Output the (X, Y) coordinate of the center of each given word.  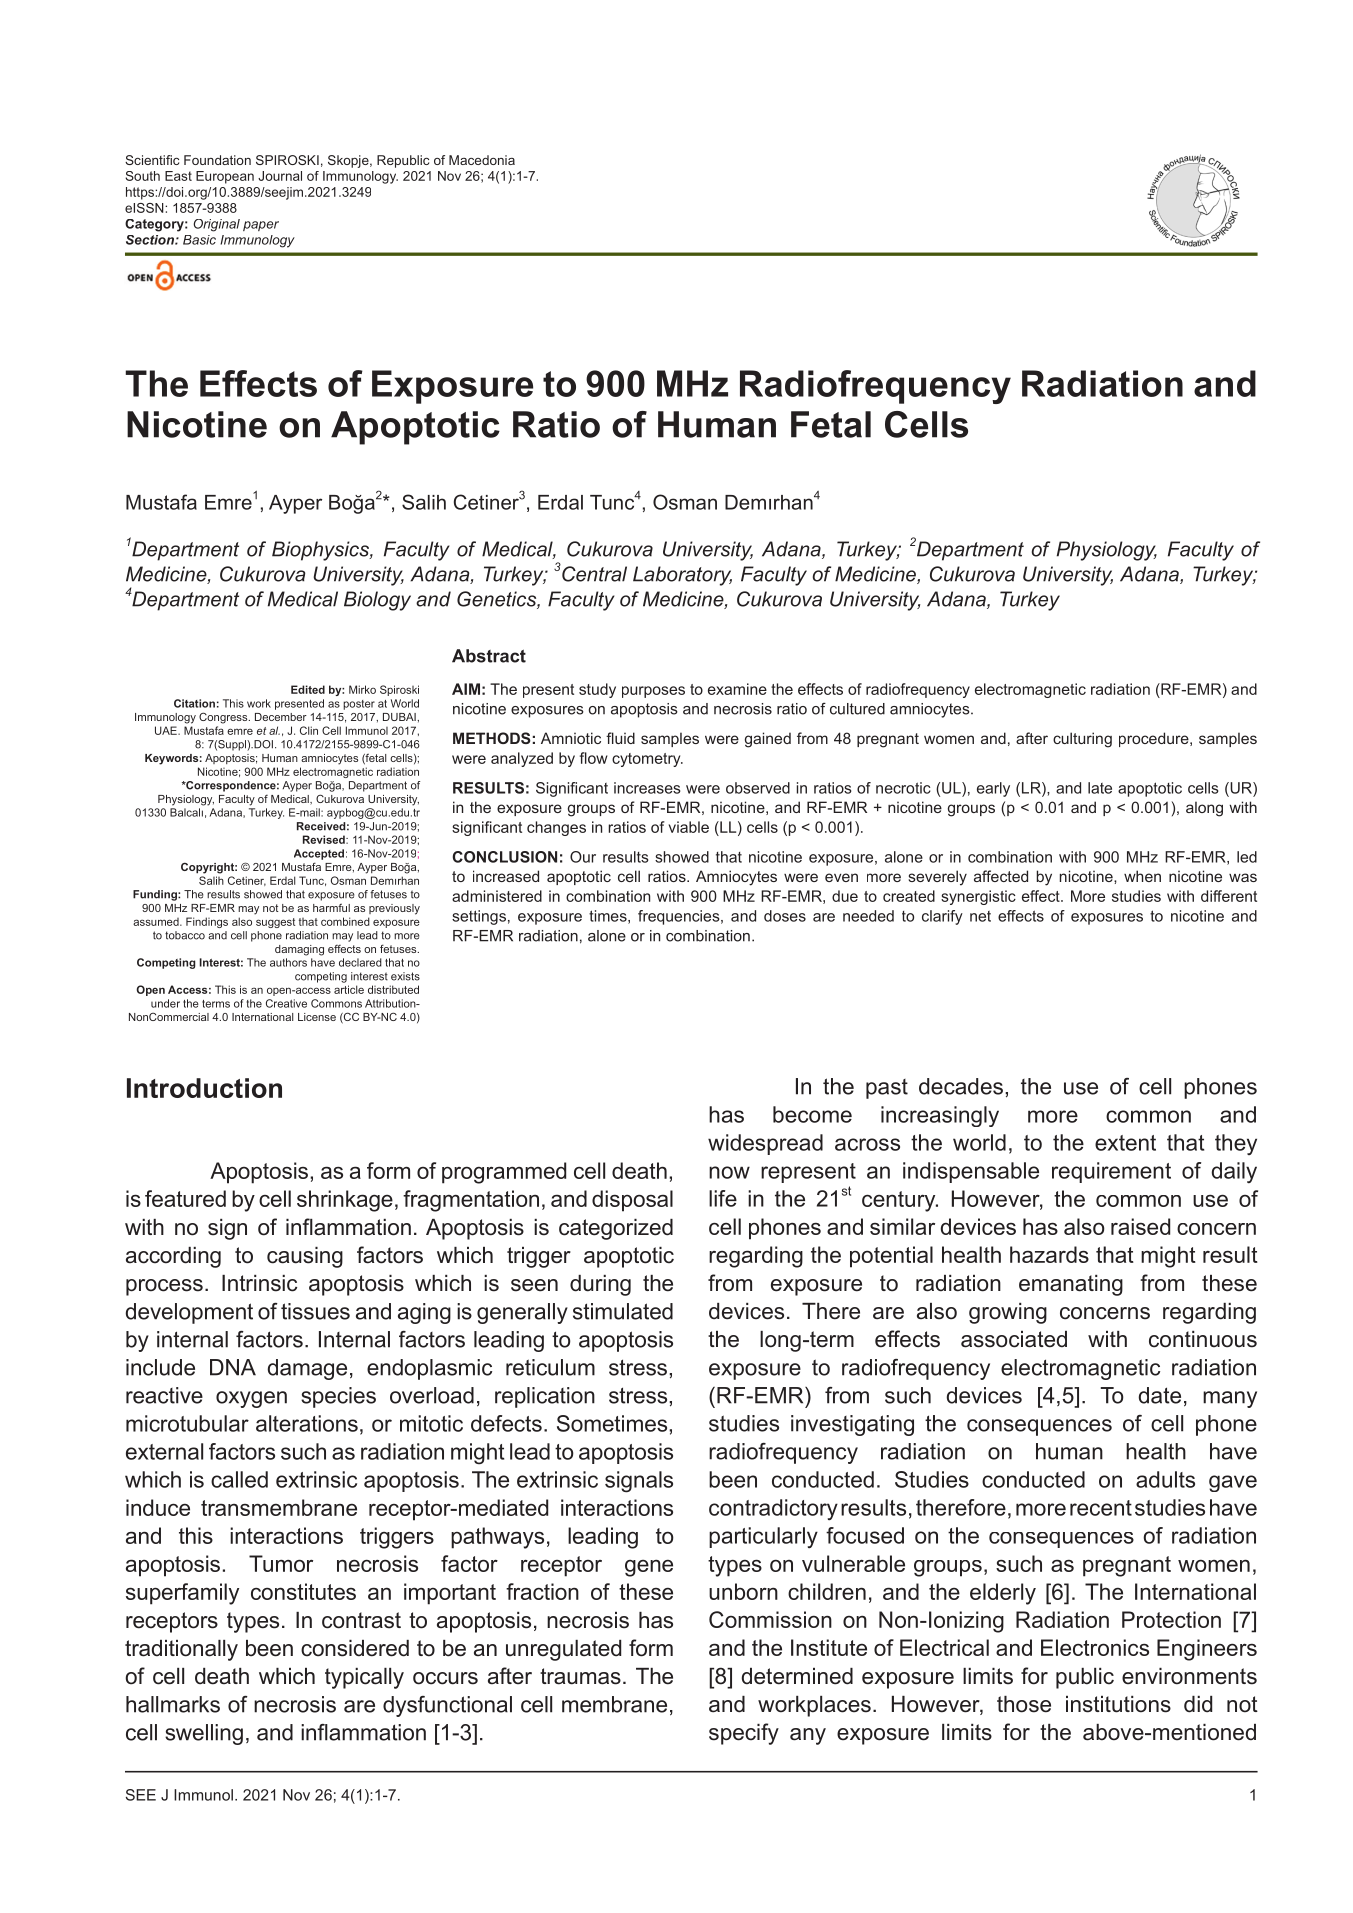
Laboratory (682, 576)
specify (744, 1734)
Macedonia (482, 160)
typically (364, 1678)
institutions (1118, 1704)
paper (261, 226)
